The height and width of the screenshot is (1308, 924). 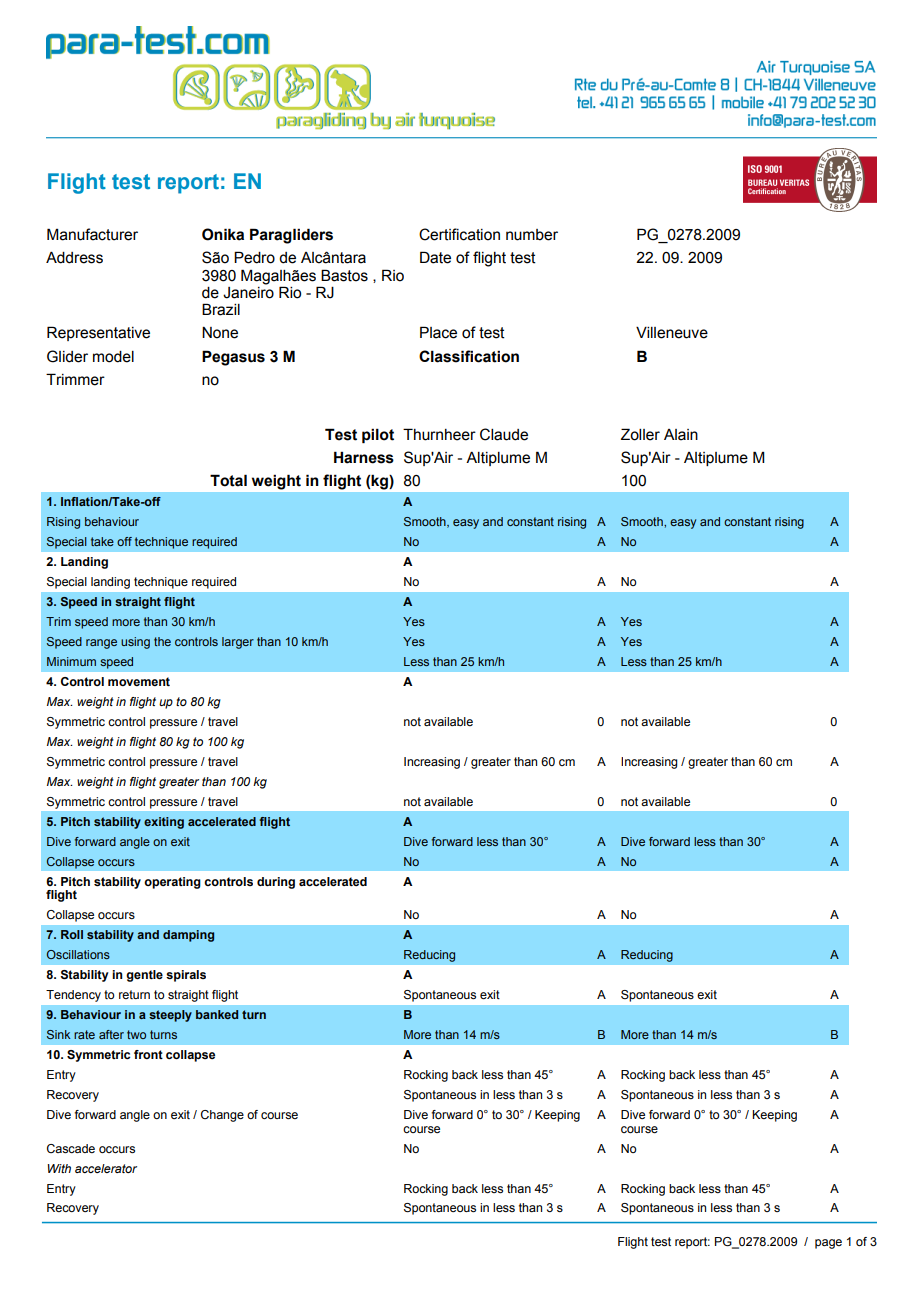 What do you see at coordinates (106, 1168) in the screenshot?
I see `accelerator` at bounding box center [106, 1168].
